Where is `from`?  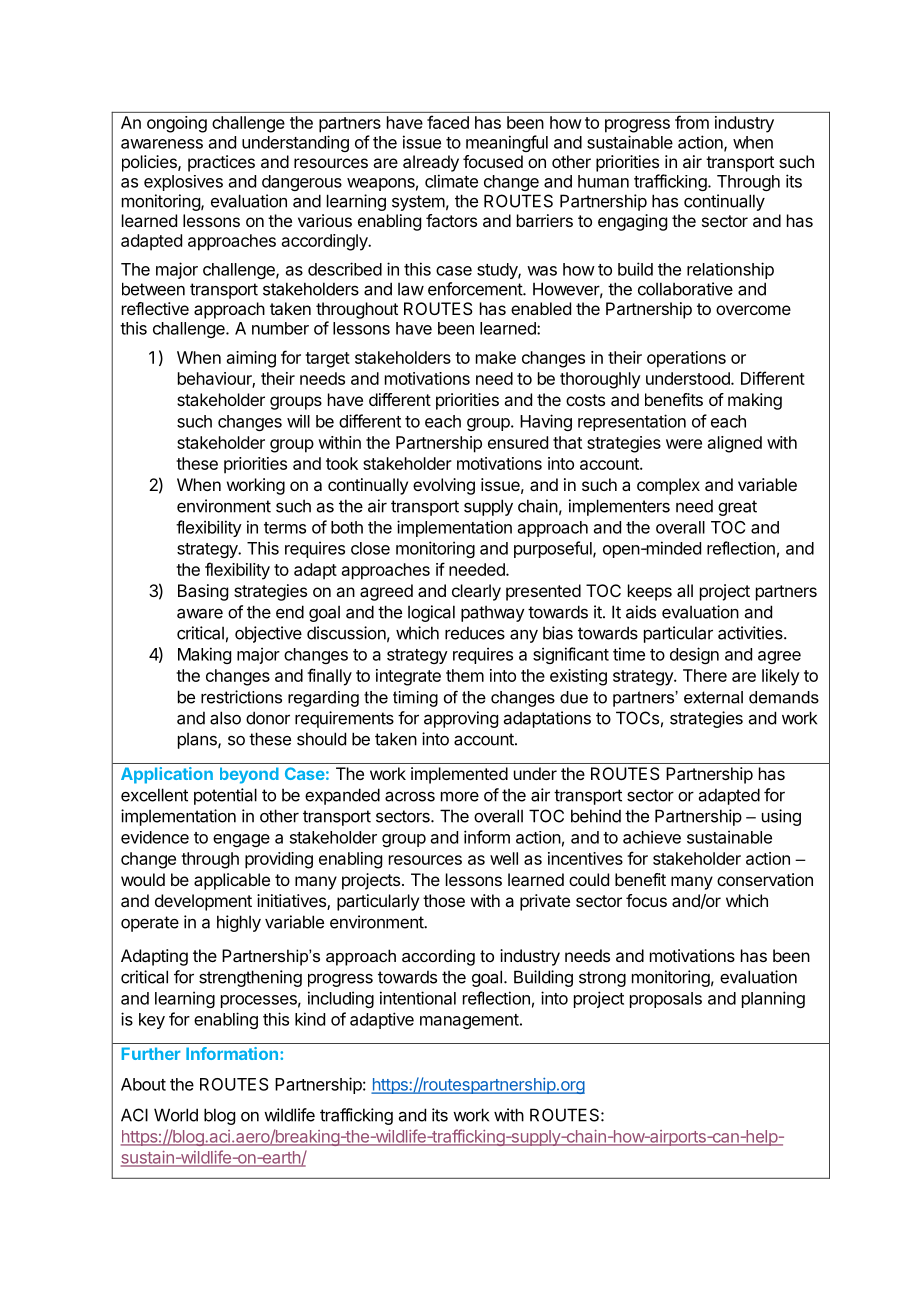
from is located at coordinates (692, 122).
